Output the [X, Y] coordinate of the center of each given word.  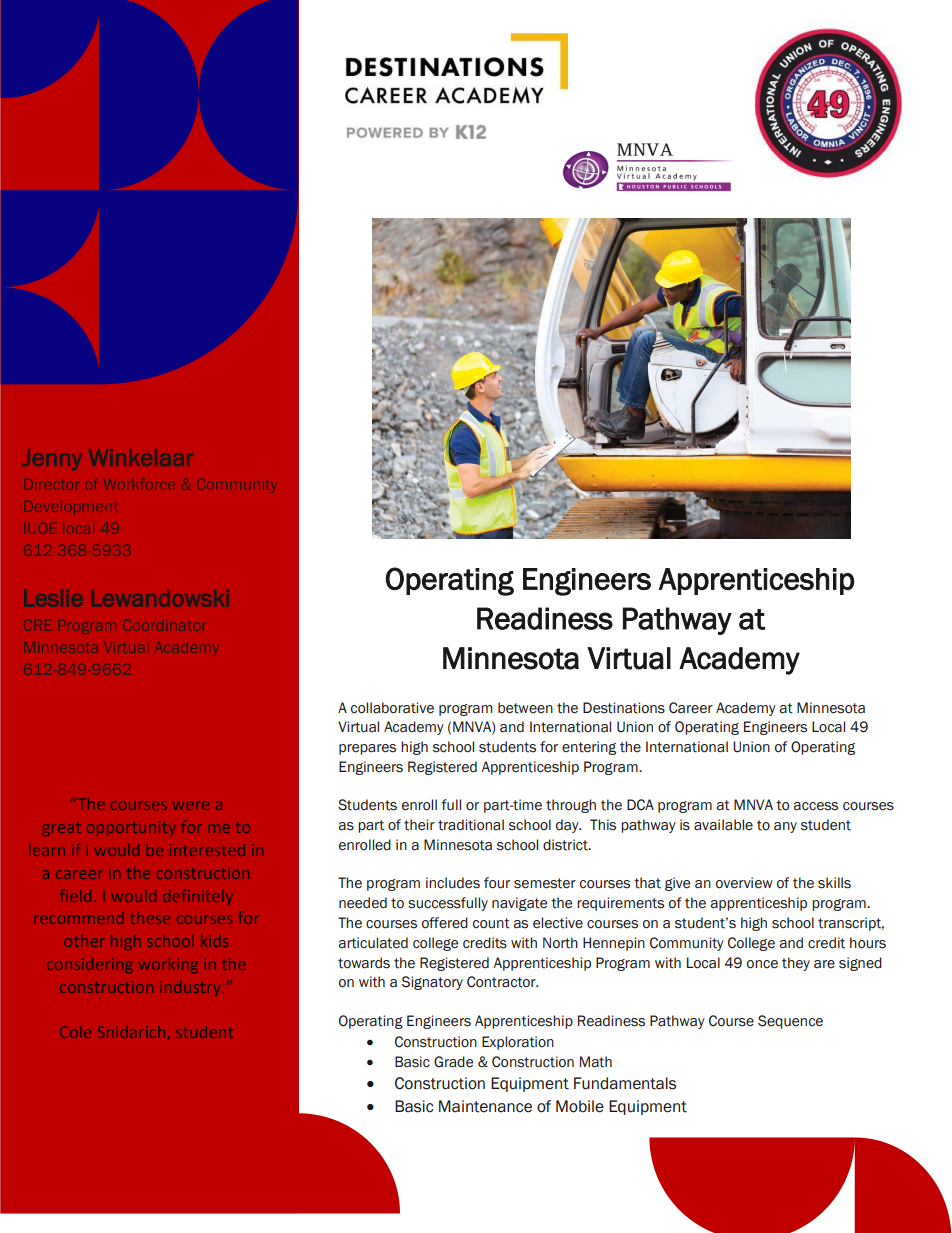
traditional [471, 825]
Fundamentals [625, 1083]
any [785, 827]
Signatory [432, 983]
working [168, 965]
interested [207, 850]
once [762, 964]
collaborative [392, 708]
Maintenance [485, 1106]
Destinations [624, 708]
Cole [75, 1032]
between [525, 708]
